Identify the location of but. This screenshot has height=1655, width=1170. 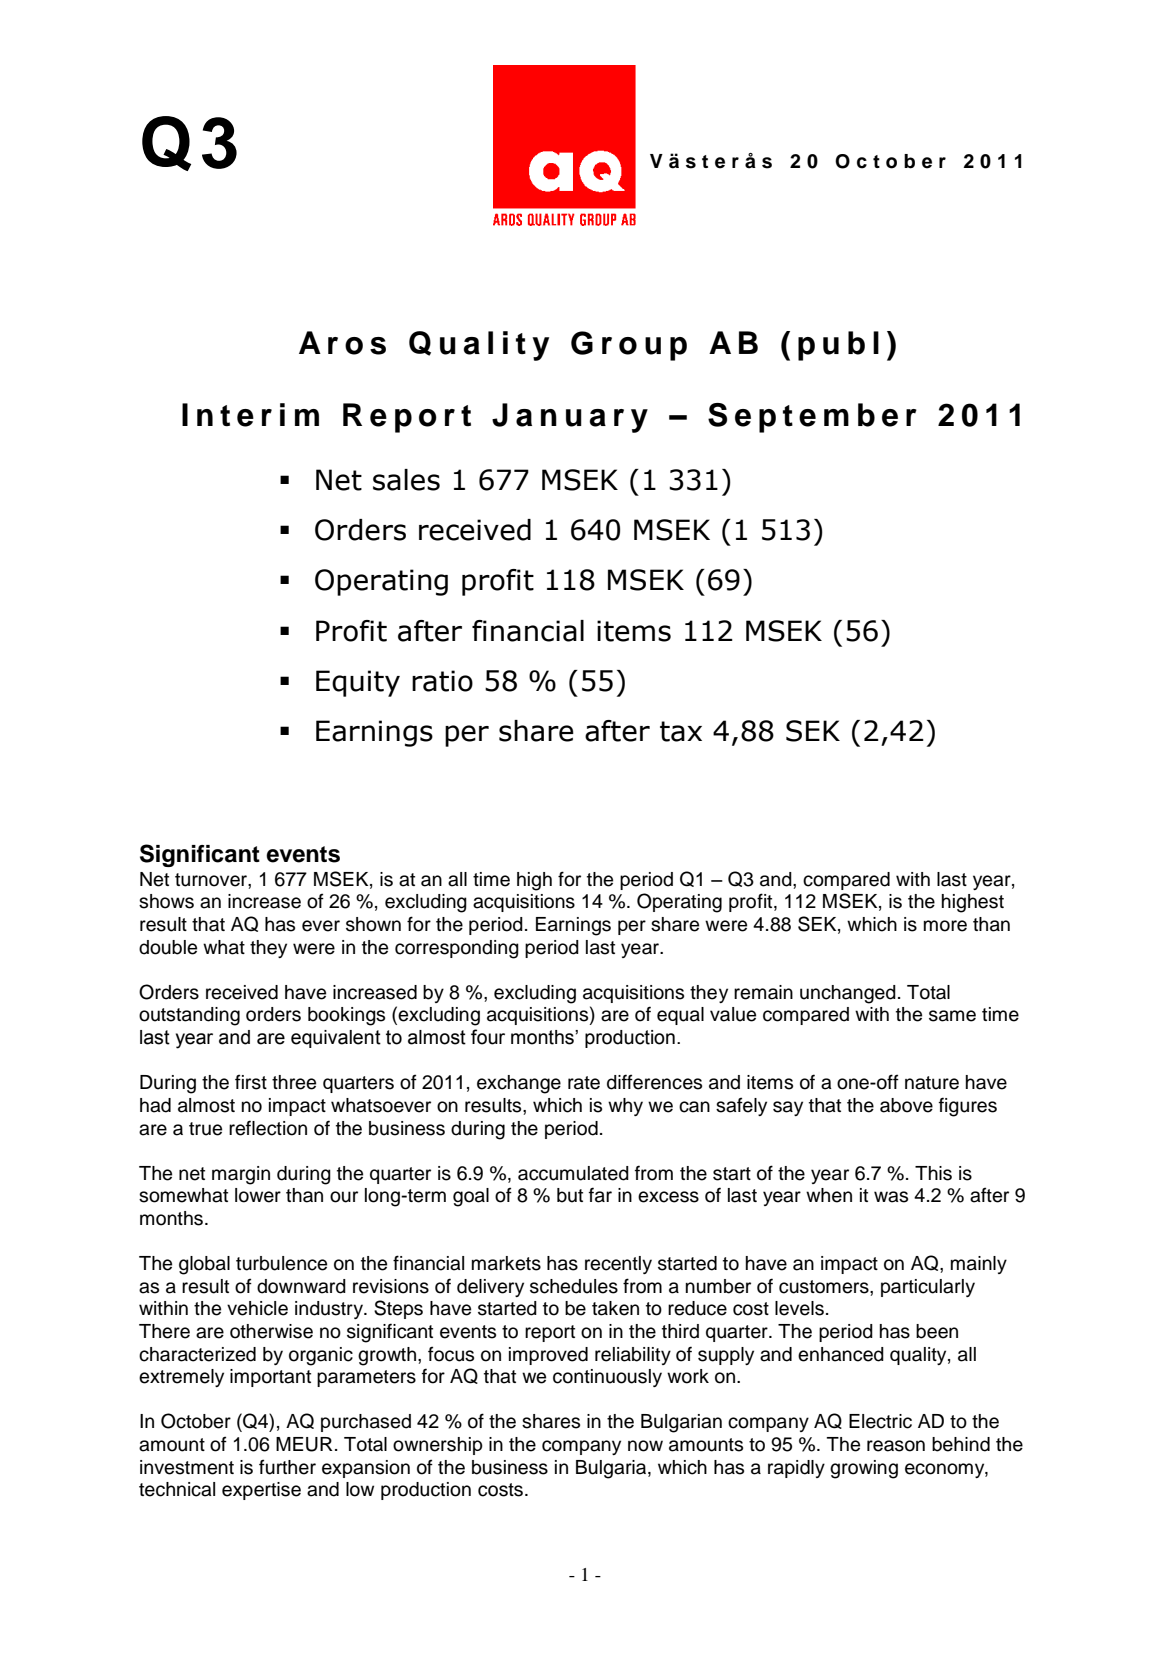
(570, 1195).
